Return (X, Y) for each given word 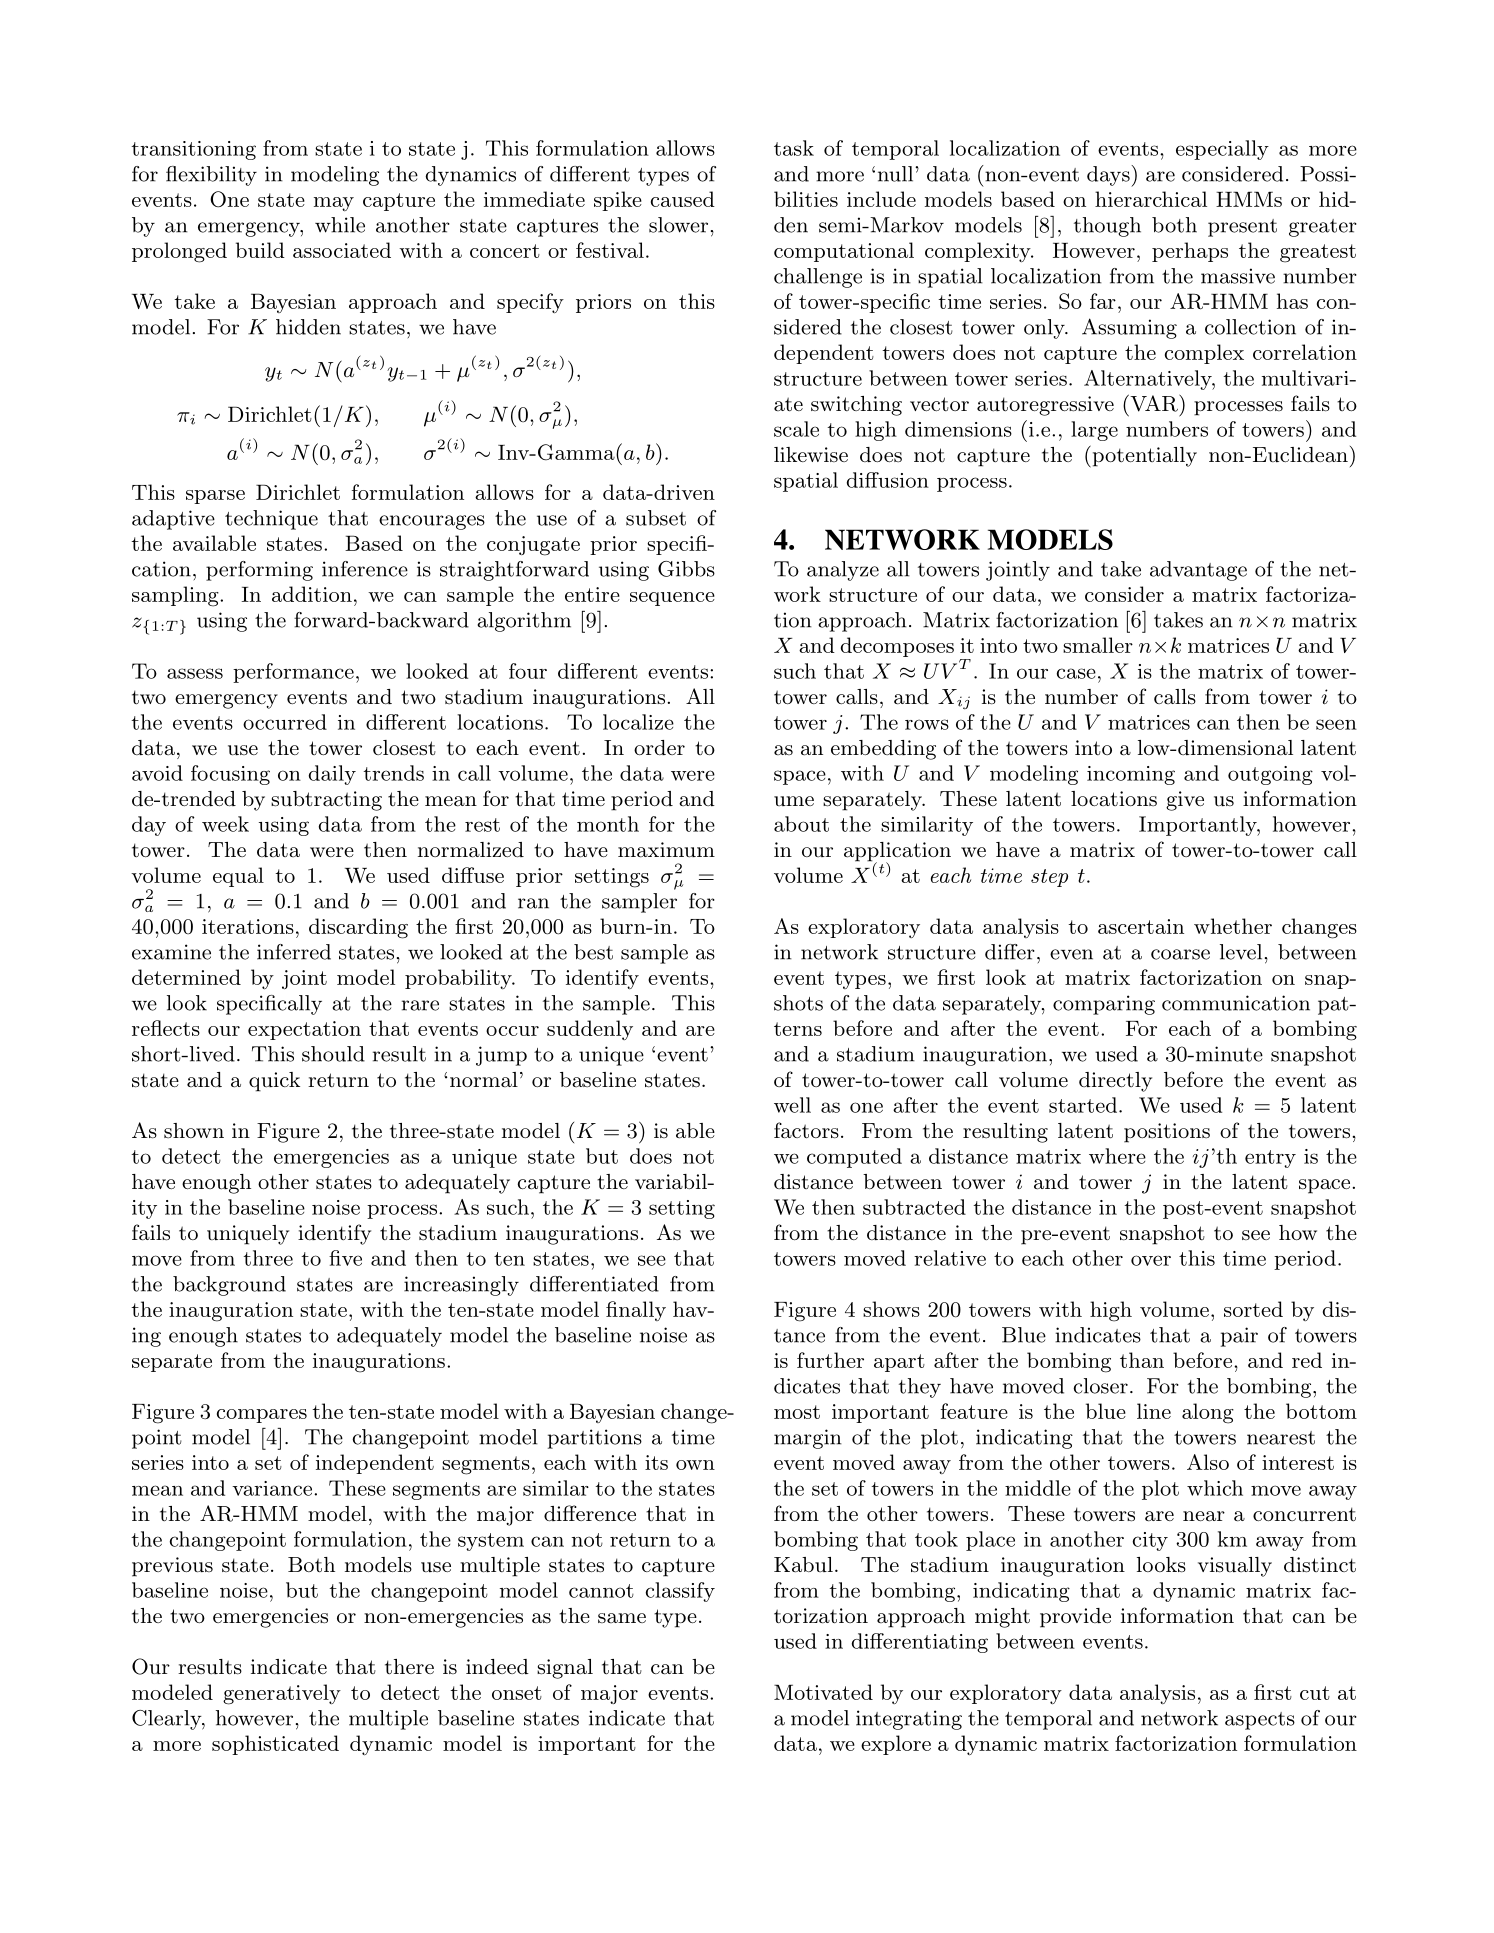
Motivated (823, 1692)
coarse (1180, 954)
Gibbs (686, 569)
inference (365, 569)
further (830, 1360)
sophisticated (275, 1745)
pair (1239, 1337)
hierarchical (1151, 199)
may (334, 204)
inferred (294, 952)
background (229, 1286)
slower (678, 225)
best (593, 952)
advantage (1198, 571)
